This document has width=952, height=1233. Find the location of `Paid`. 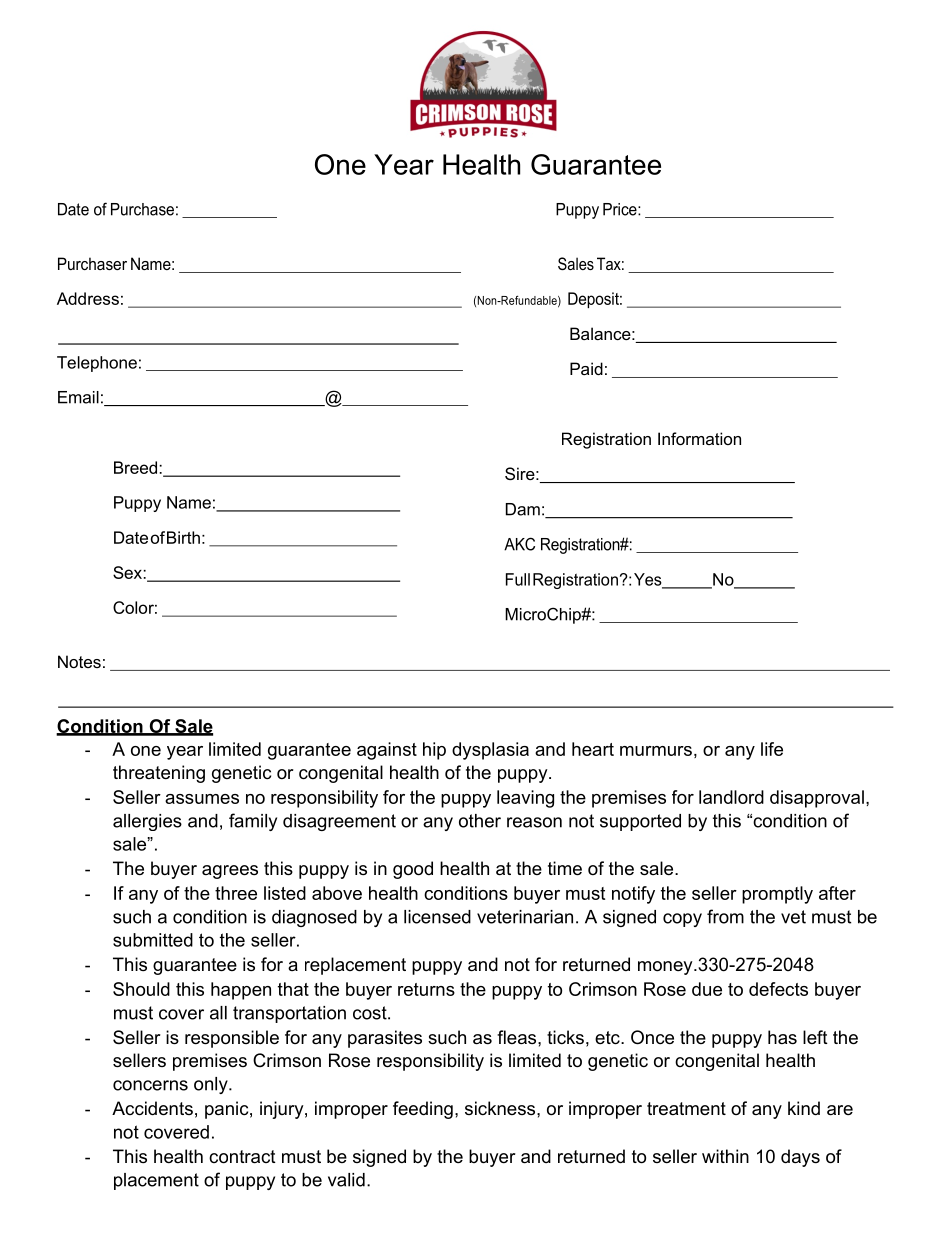

Paid is located at coordinates (586, 368).
